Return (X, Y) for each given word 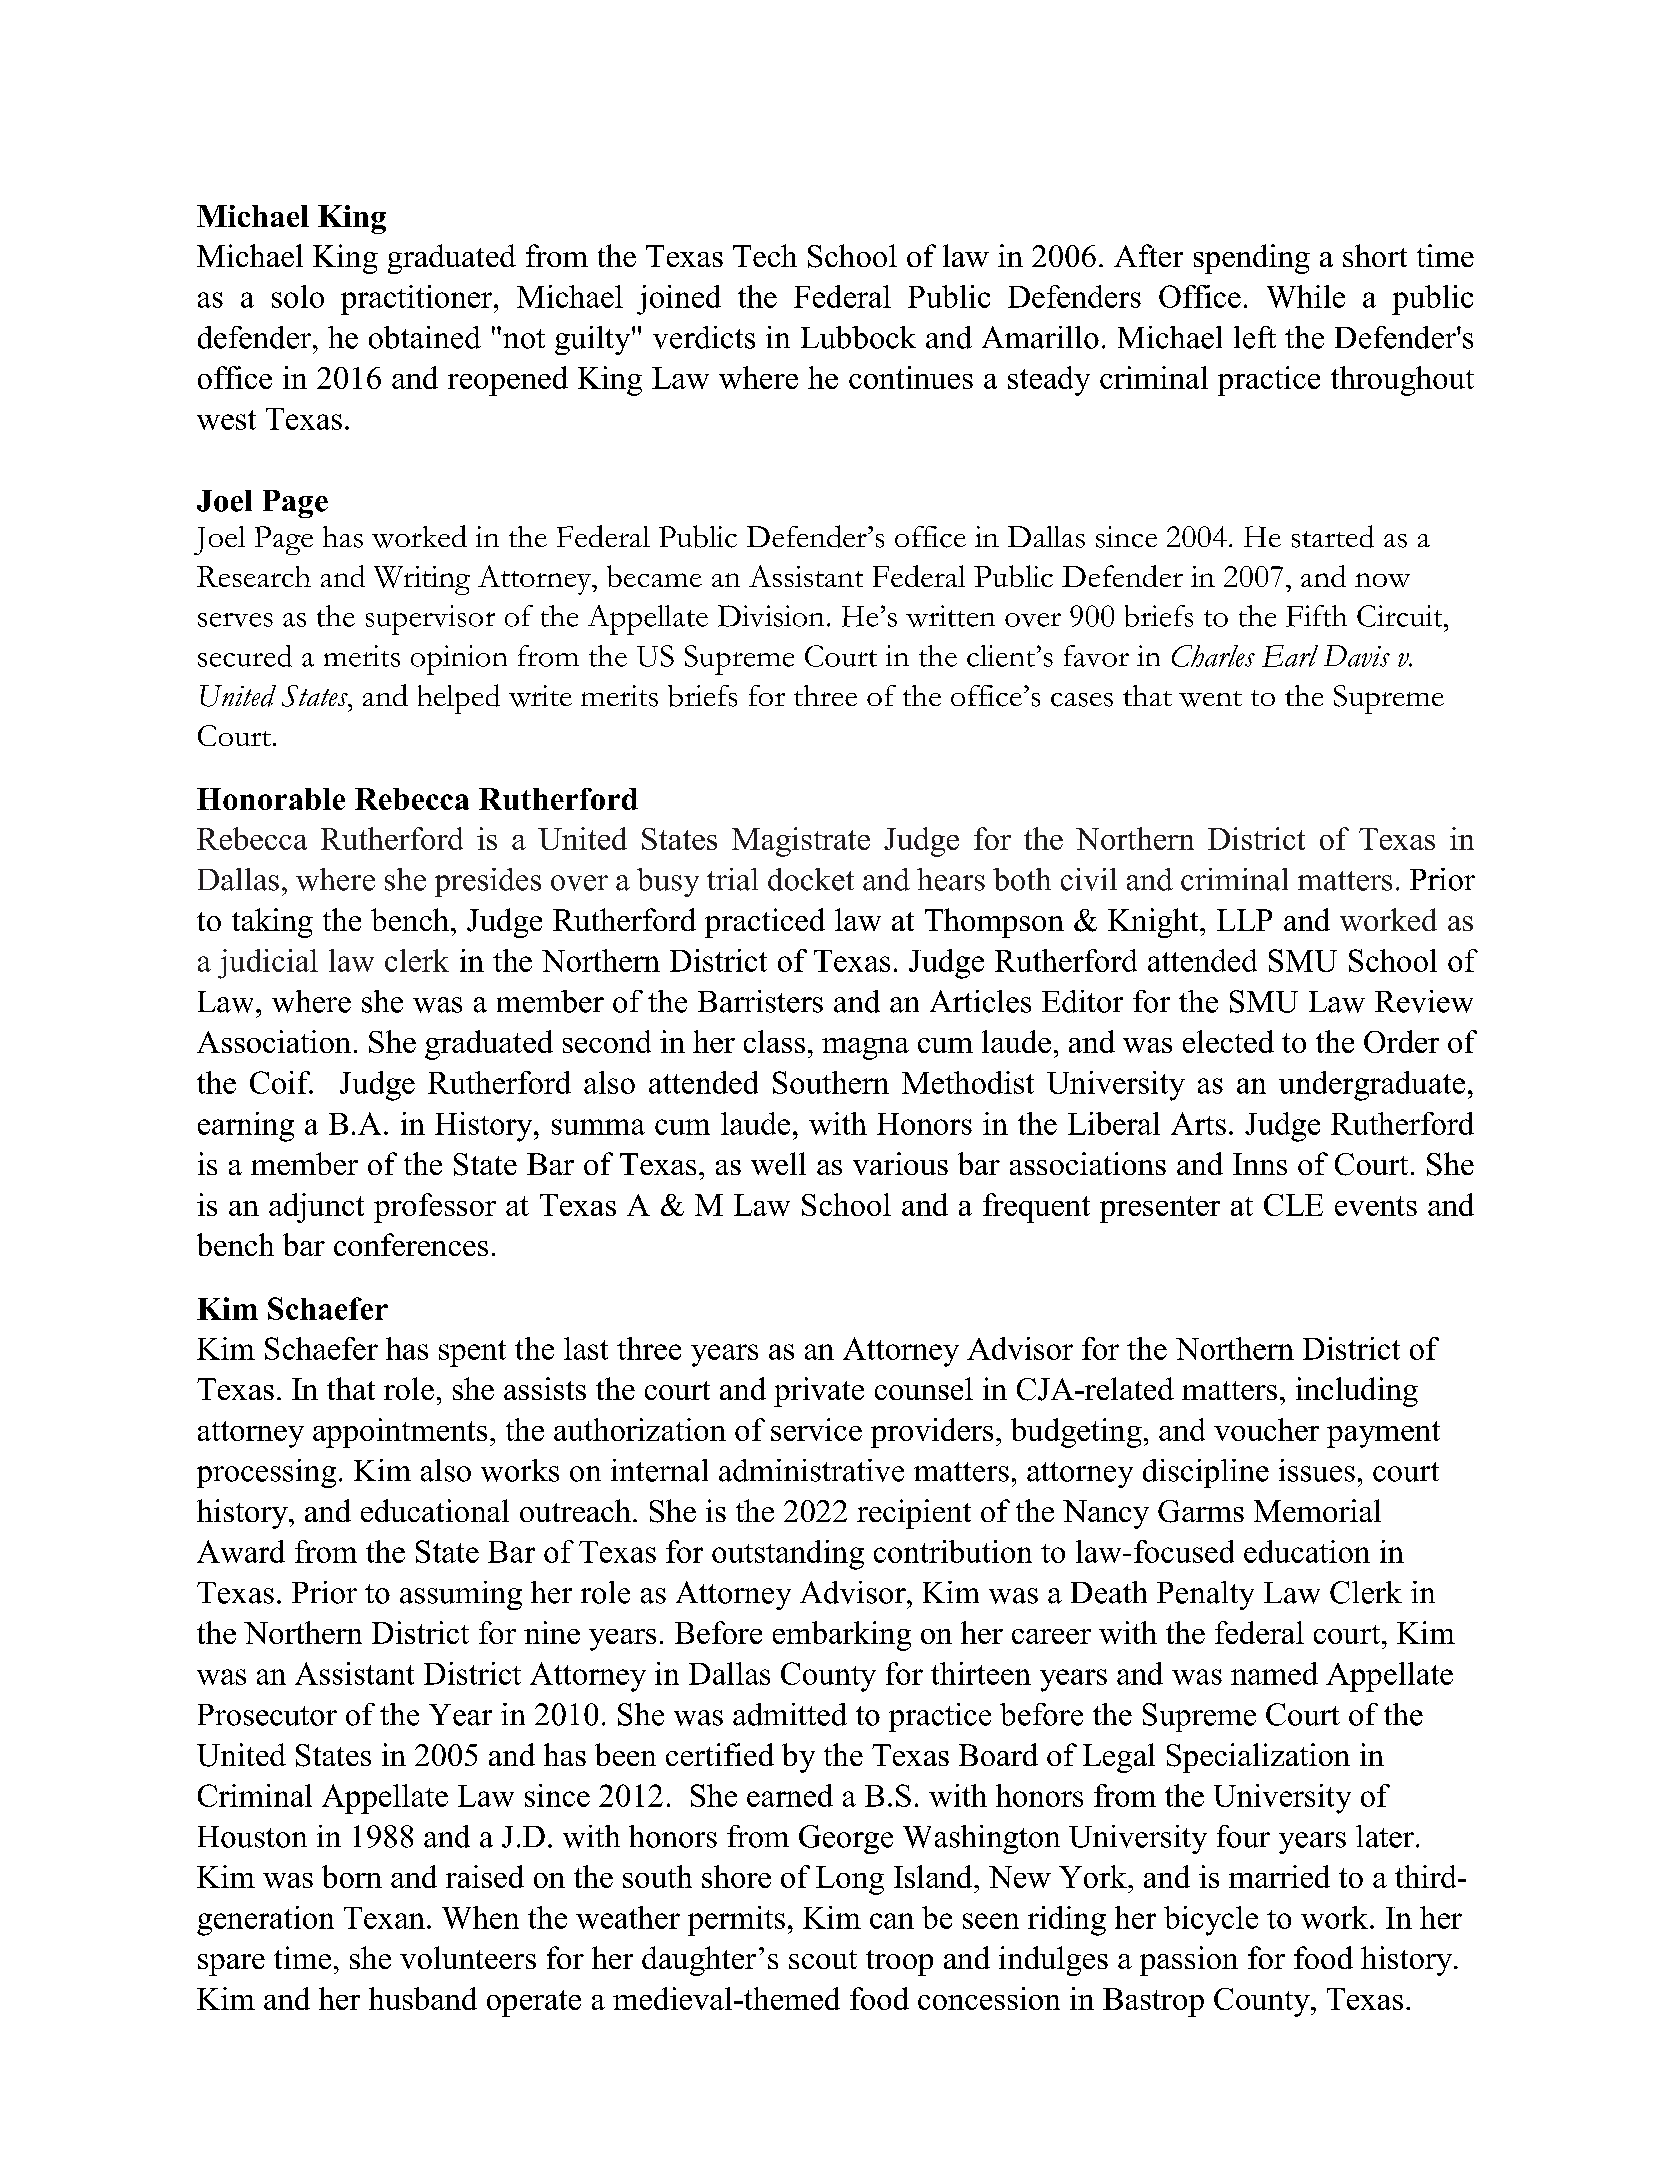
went (1210, 699)
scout (823, 1959)
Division (771, 616)
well (778, 1163)
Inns (1260, 1164)
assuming (461, 1595)
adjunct (316, 1208)
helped (459, 699)
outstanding (788, 1555)
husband (423, 1998)
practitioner (418, 300)
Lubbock (858, 337)
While (1306, 296)
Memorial (1317, 1510)
